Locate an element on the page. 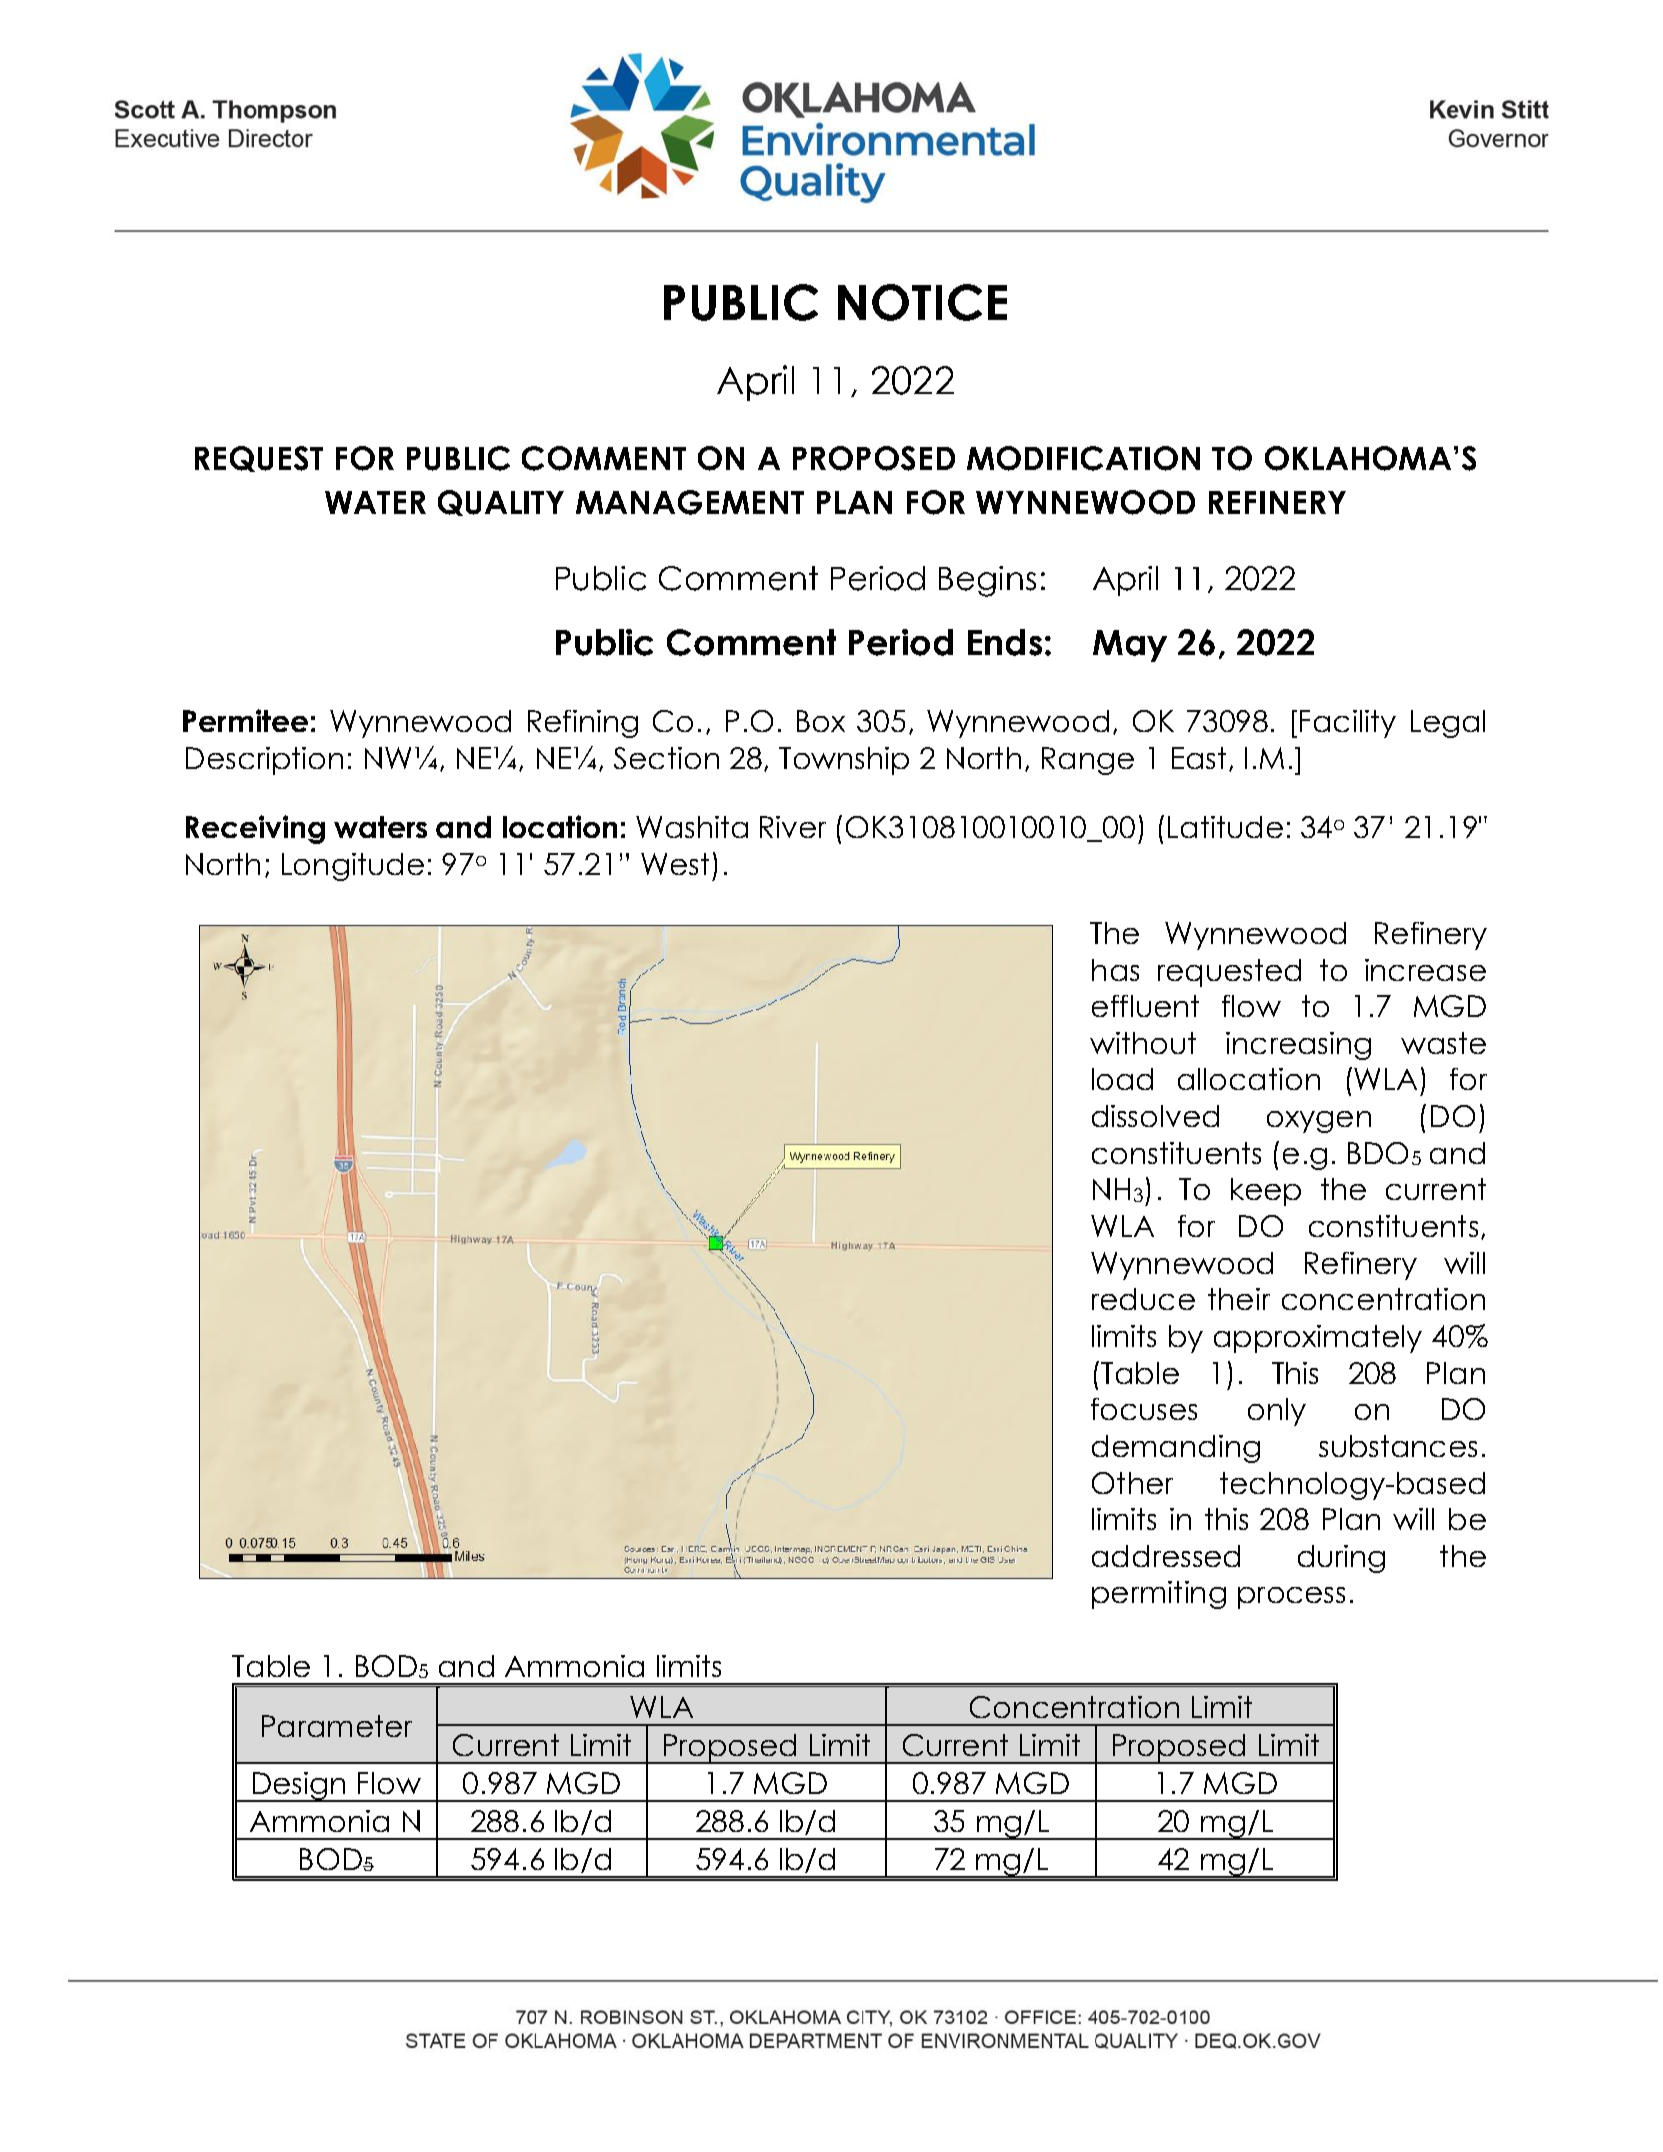 Image resolution: width=1663 pixels, height=2152 pixels. MODIFICATION is located at coordinates (1083, 458).
